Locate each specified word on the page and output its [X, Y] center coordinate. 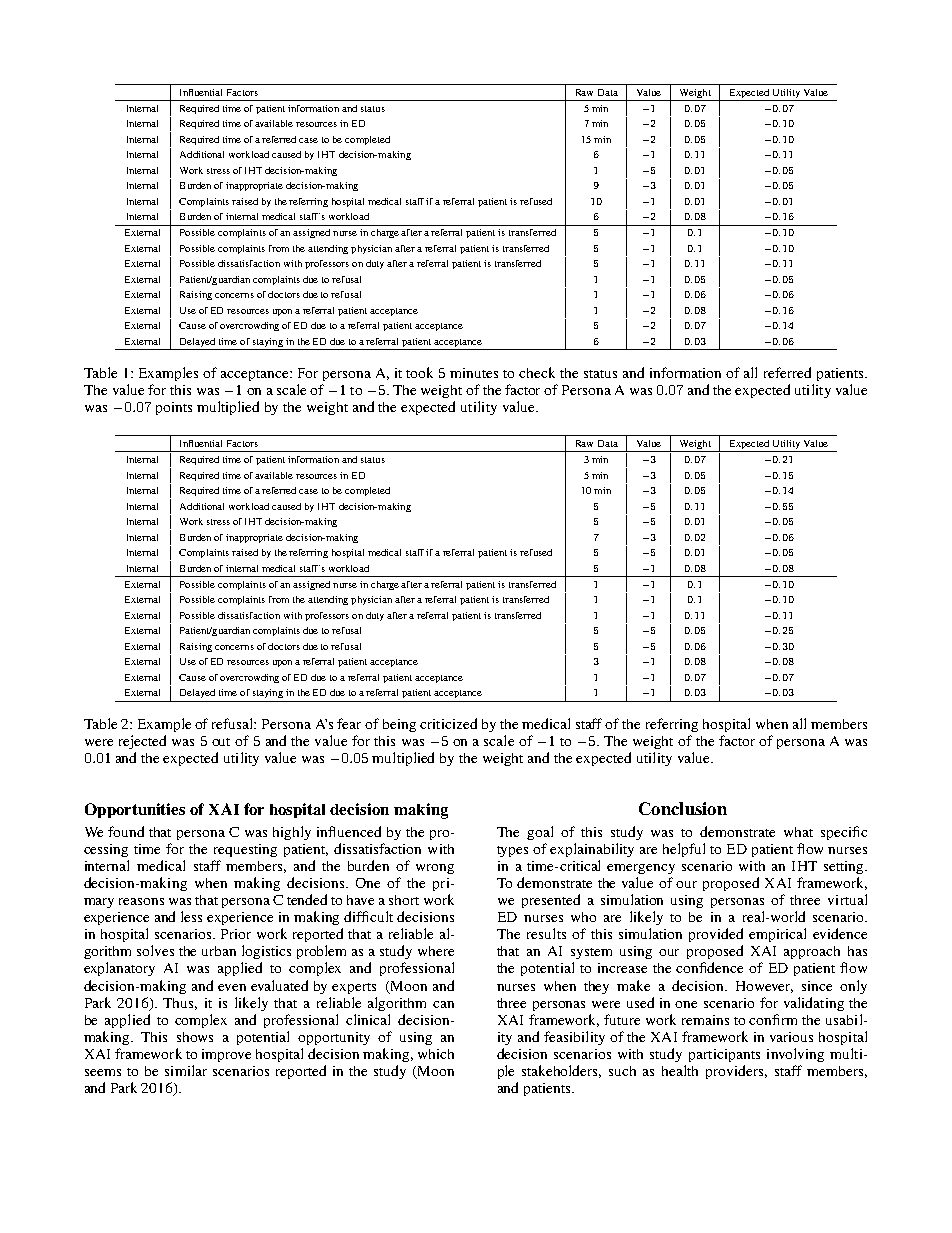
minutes [474, 373]
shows [195, 1037]
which [436, 1054]
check [537, 372]
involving [795, 1055]
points [174, 408]
